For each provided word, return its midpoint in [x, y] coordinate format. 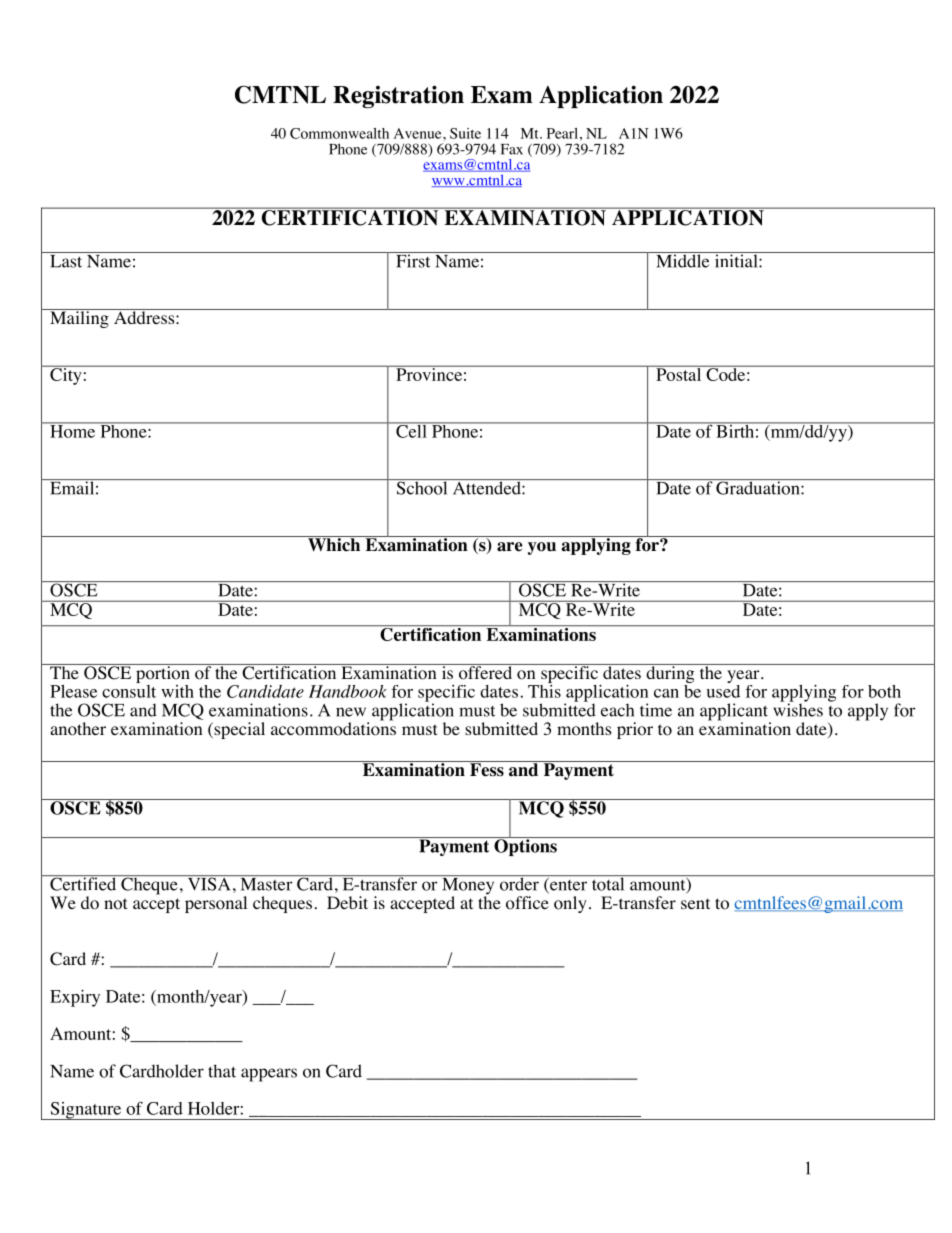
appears [269, 1075]
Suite [465, 133]
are [510, 547]
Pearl [562, 133]
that [222, 1071]
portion [163, 673]
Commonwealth [339, 133]
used [723, 690]
